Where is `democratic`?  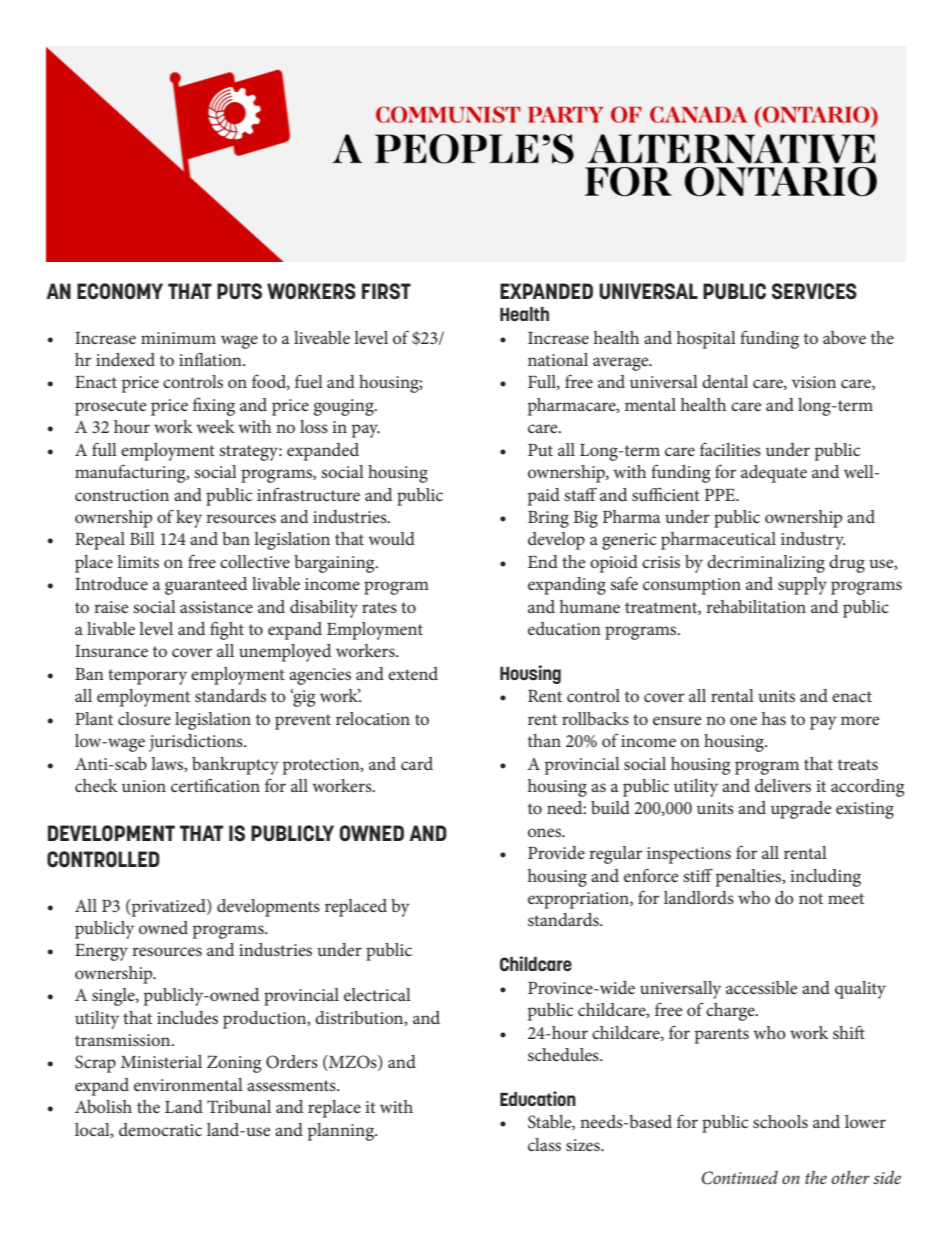 democratic is located at coordinates (160, 1129).
